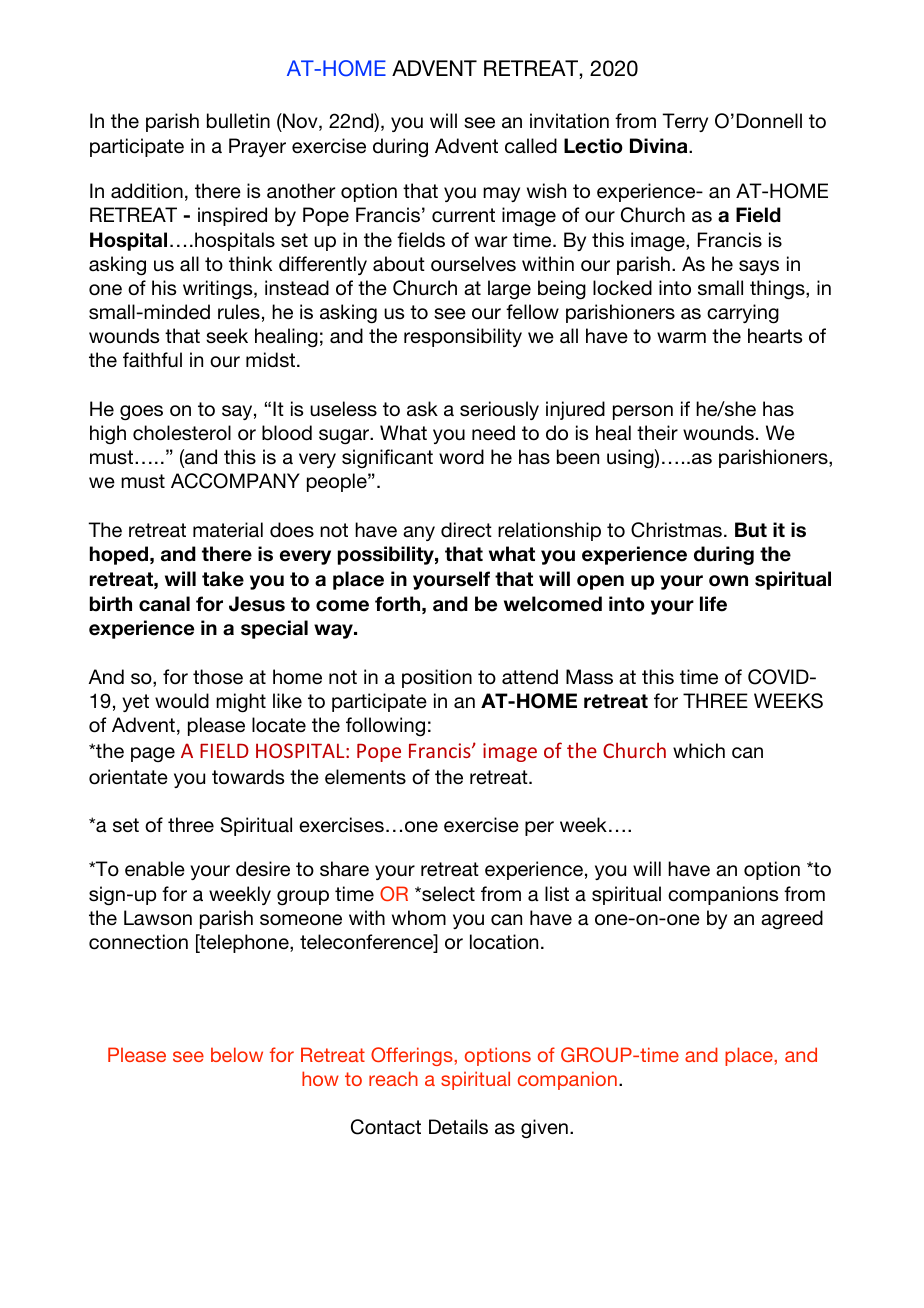  I want to click on canal, so click(164, 604).
